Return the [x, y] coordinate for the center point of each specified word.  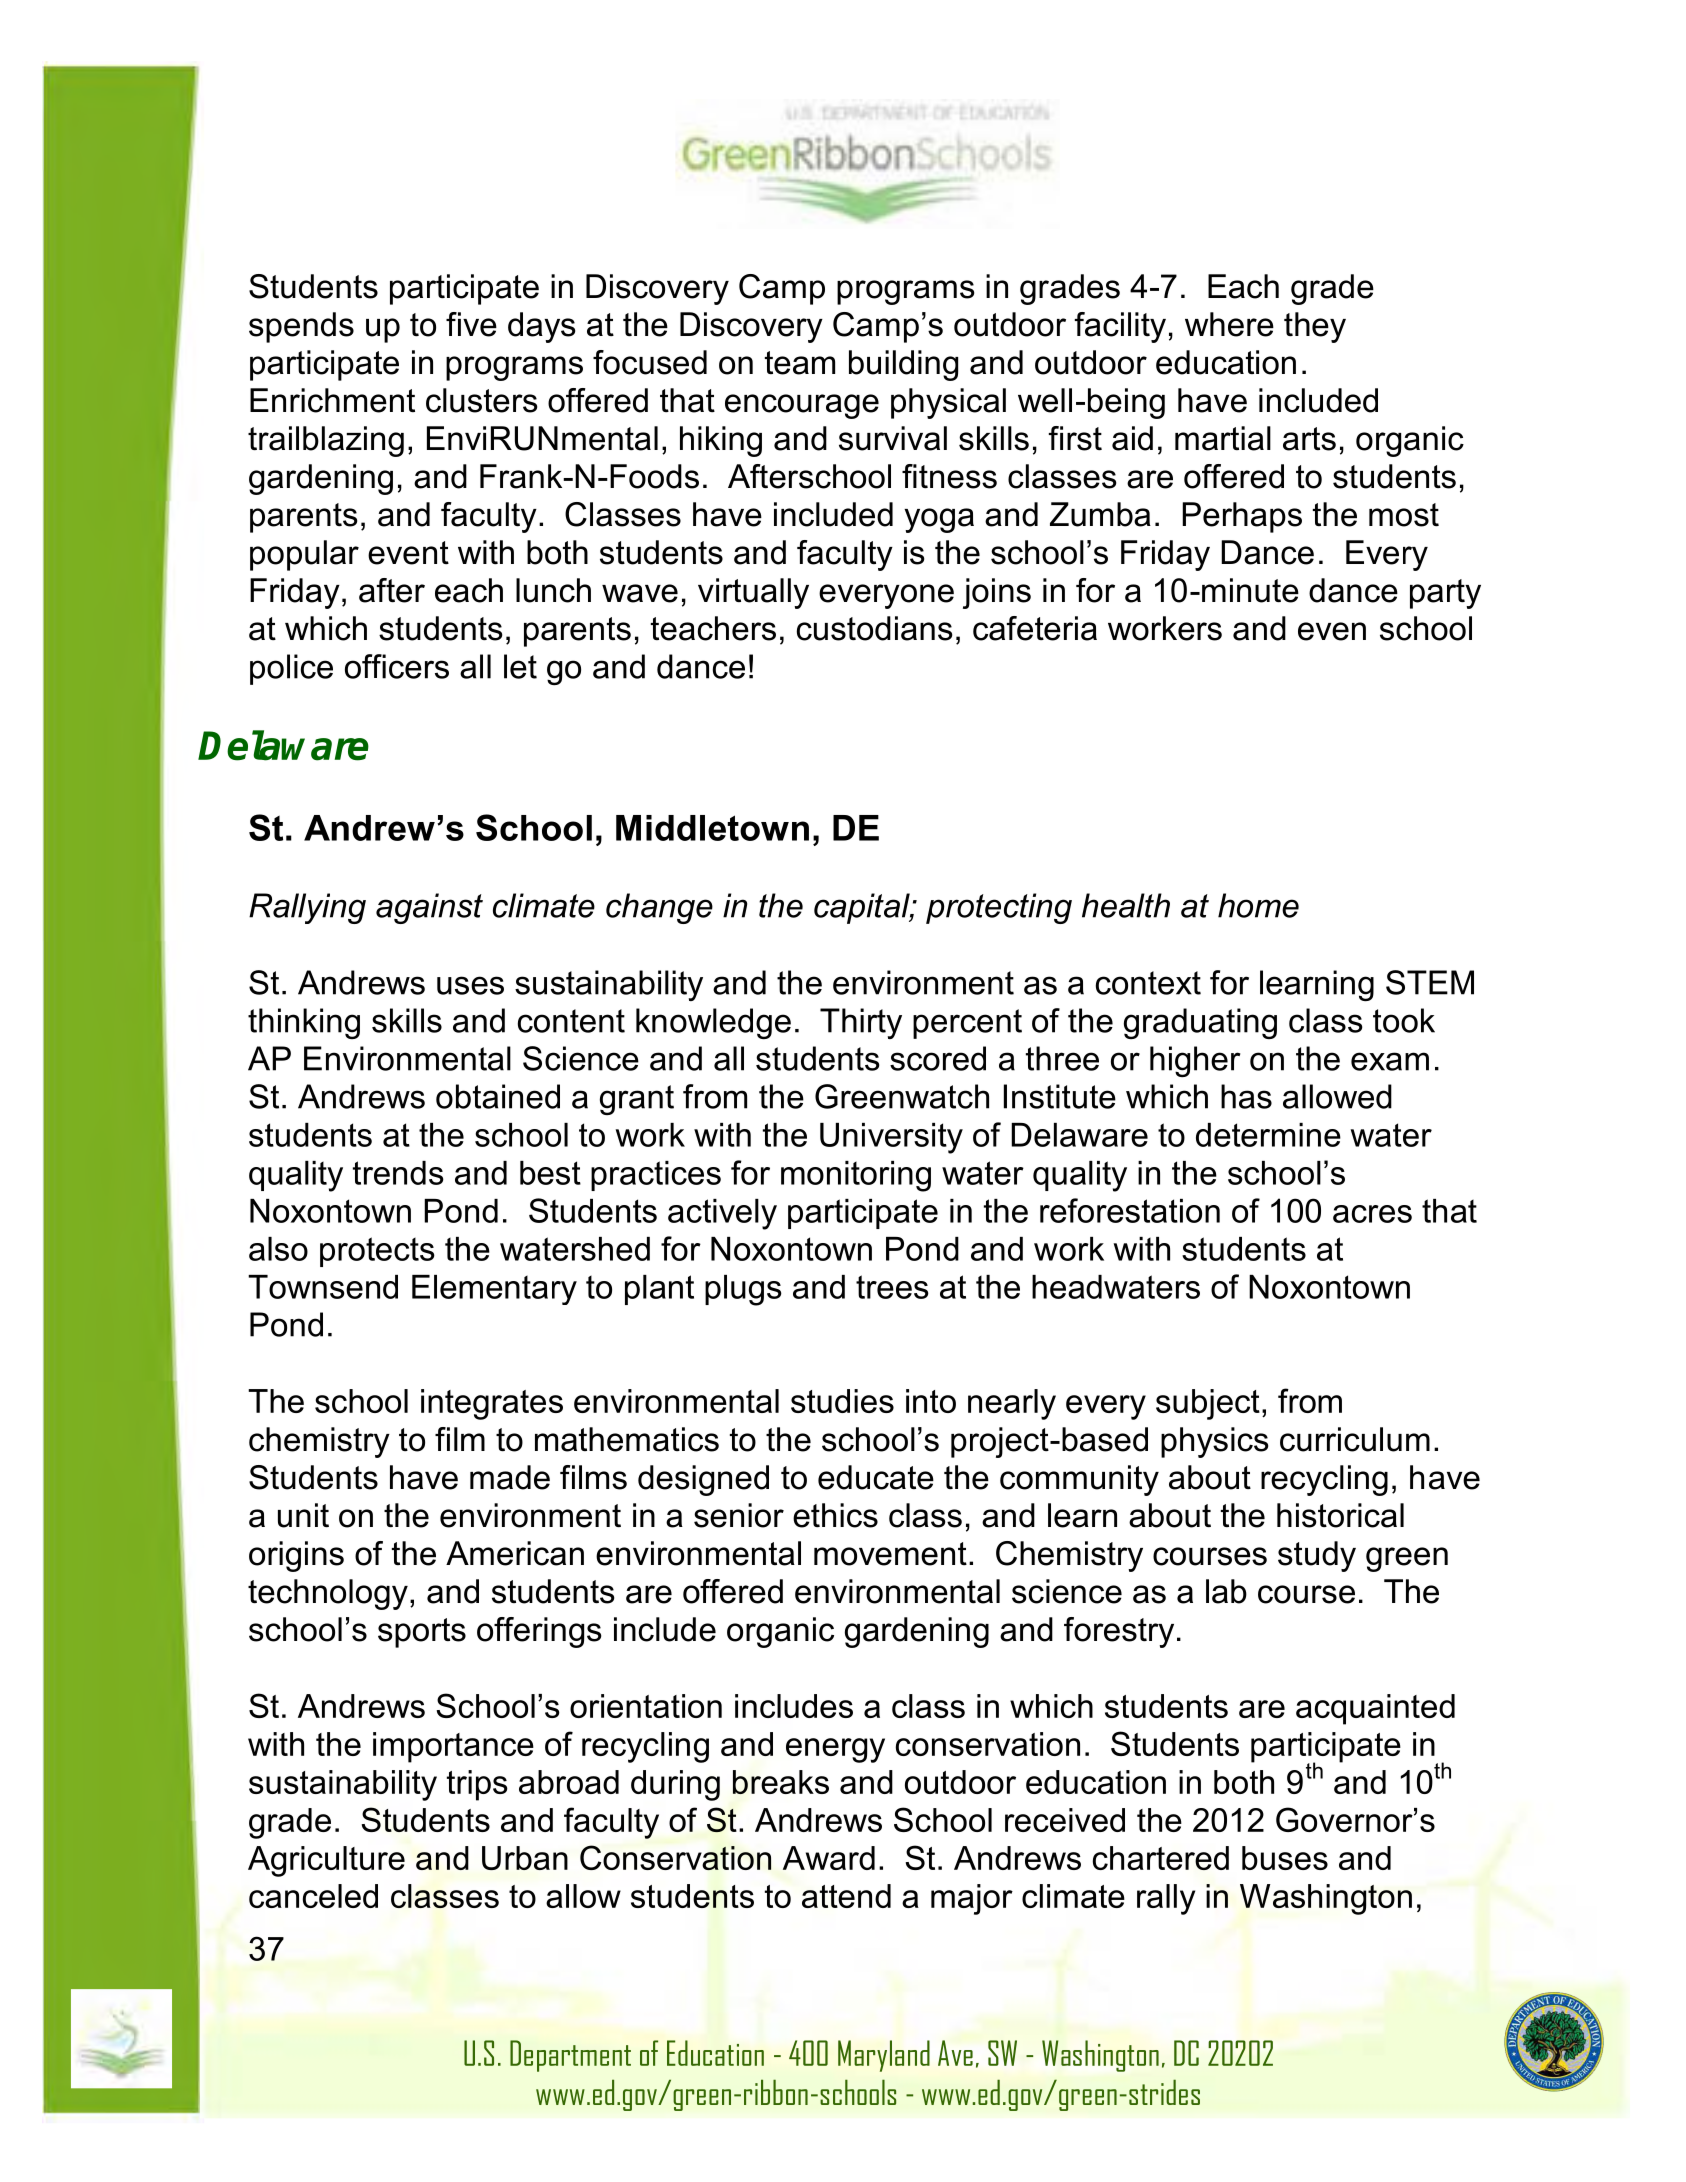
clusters [481, 400]
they [1315, 327]
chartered [1161, 1858]
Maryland [884, 2056]
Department [570, 2056]
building [903, 365]
